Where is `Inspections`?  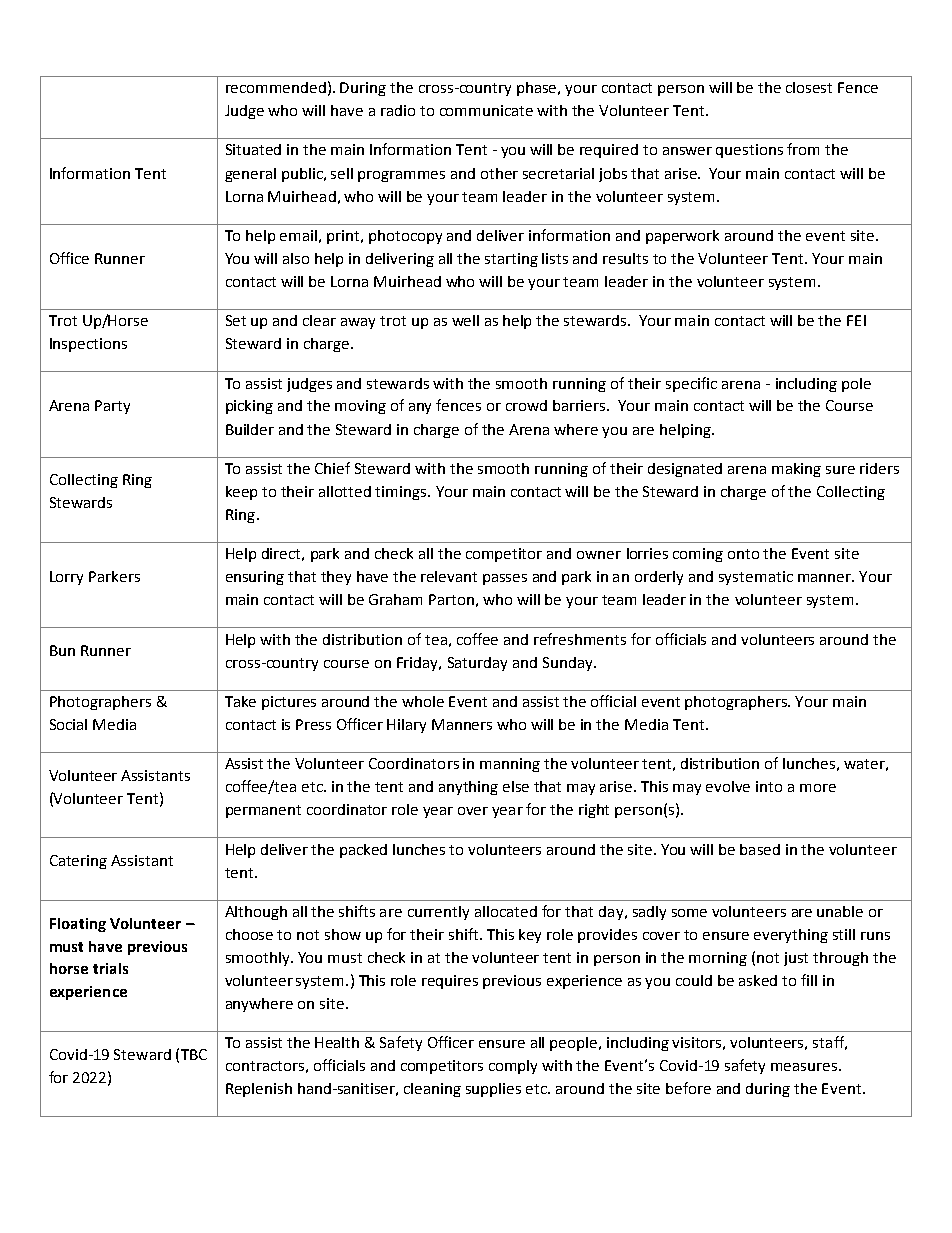 Inspections is located at coordinates (88, 345).
